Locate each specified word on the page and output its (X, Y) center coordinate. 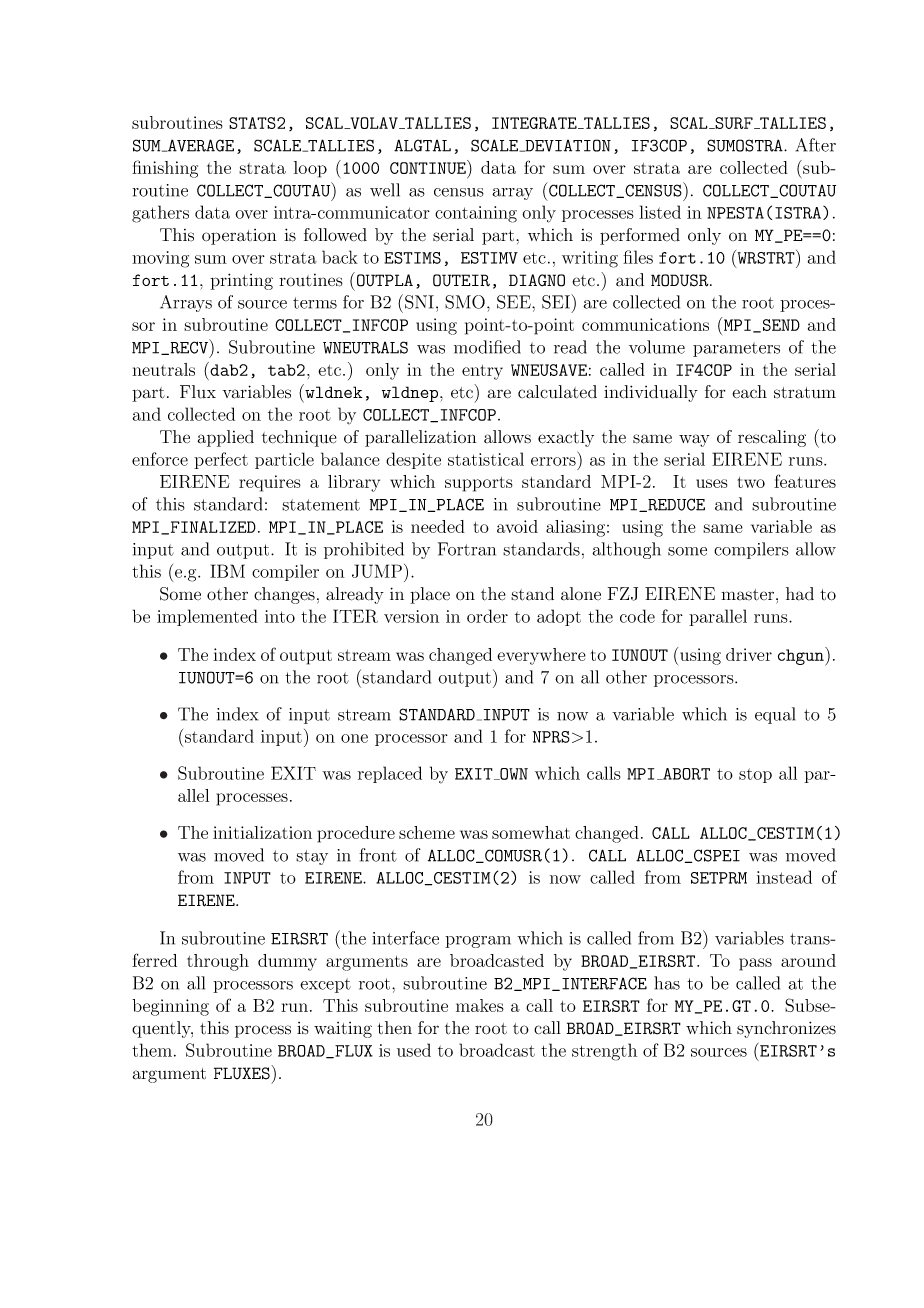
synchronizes (786, 1029)
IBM (227, 571)
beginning (170, 1007)
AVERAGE (200, 145)
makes (480, 1005)
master (747, 595)
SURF (734, 123)
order (487, 616)
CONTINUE (429, 167)
